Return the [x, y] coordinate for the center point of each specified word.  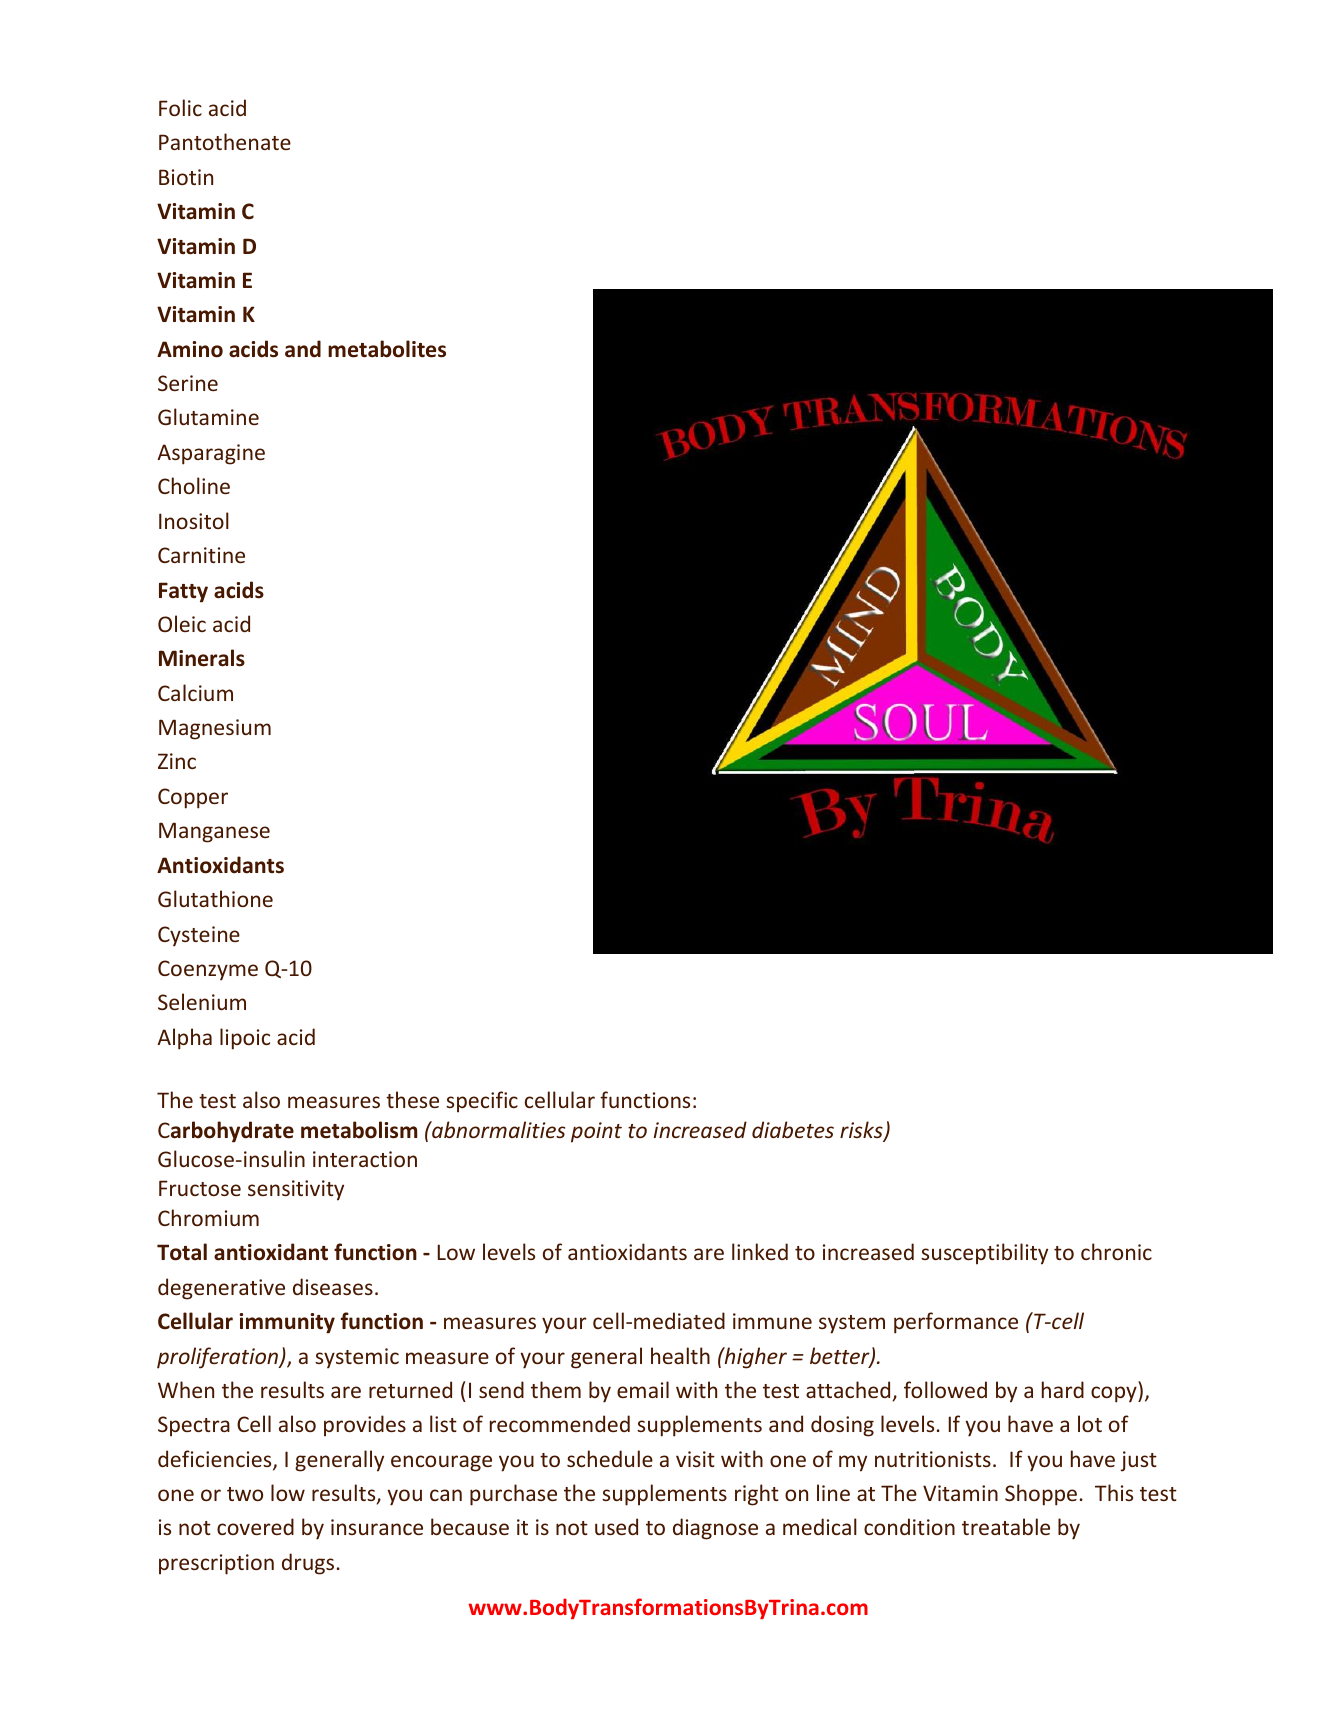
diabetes [793, 1129]
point [596, 1132]
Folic [180, 107]
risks [862, 1131]
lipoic [245, 1039]
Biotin [186, 177]
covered [255, 1526]
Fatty [183, 592]
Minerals [202, 658]
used [616, 1526]
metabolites [387, 349]
